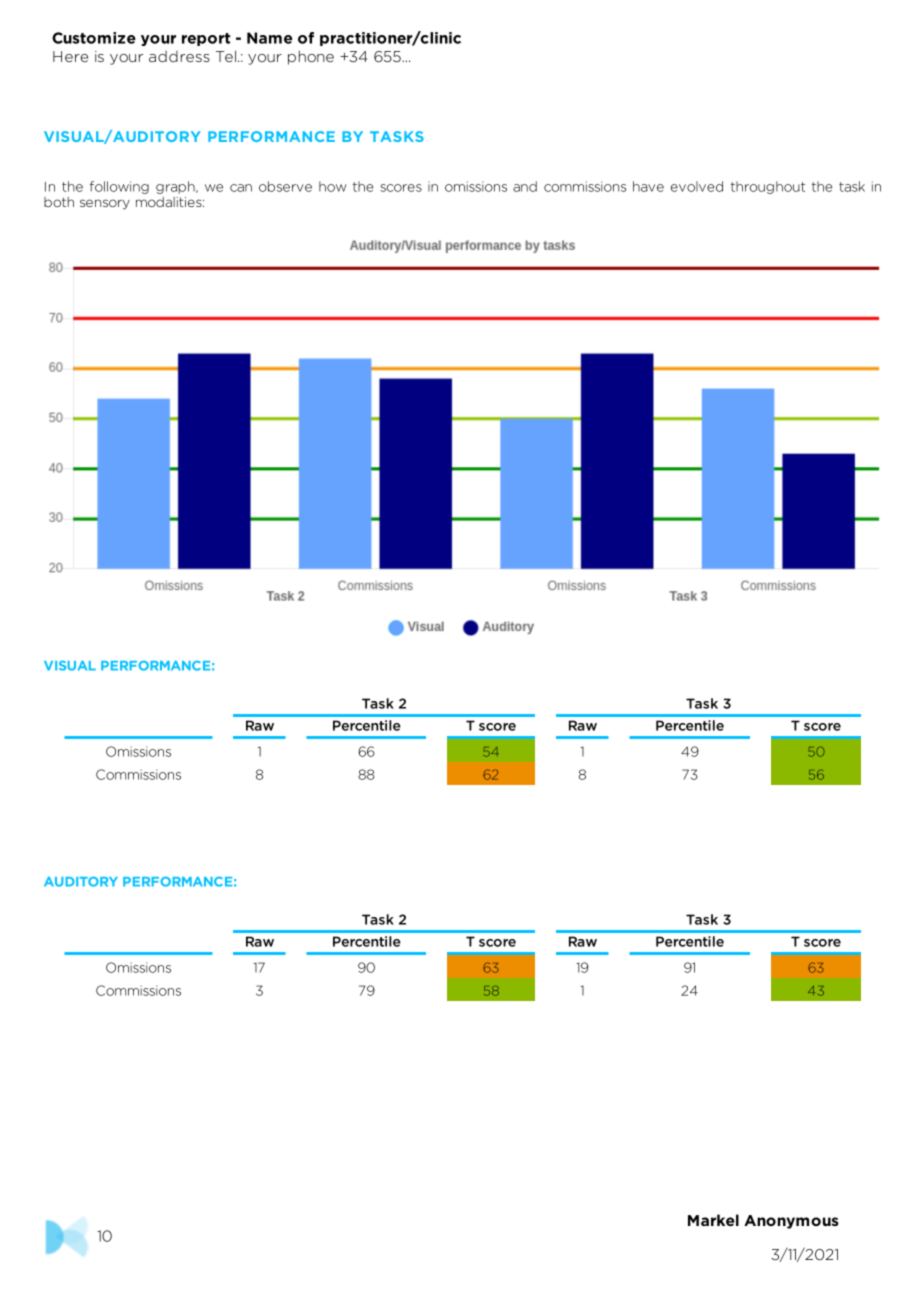 Image resolution: width=924 pixels, height=1308 pixels. Describe the element at coordinates (791, 1222) in the page. I see `Anonymous` at that location.
